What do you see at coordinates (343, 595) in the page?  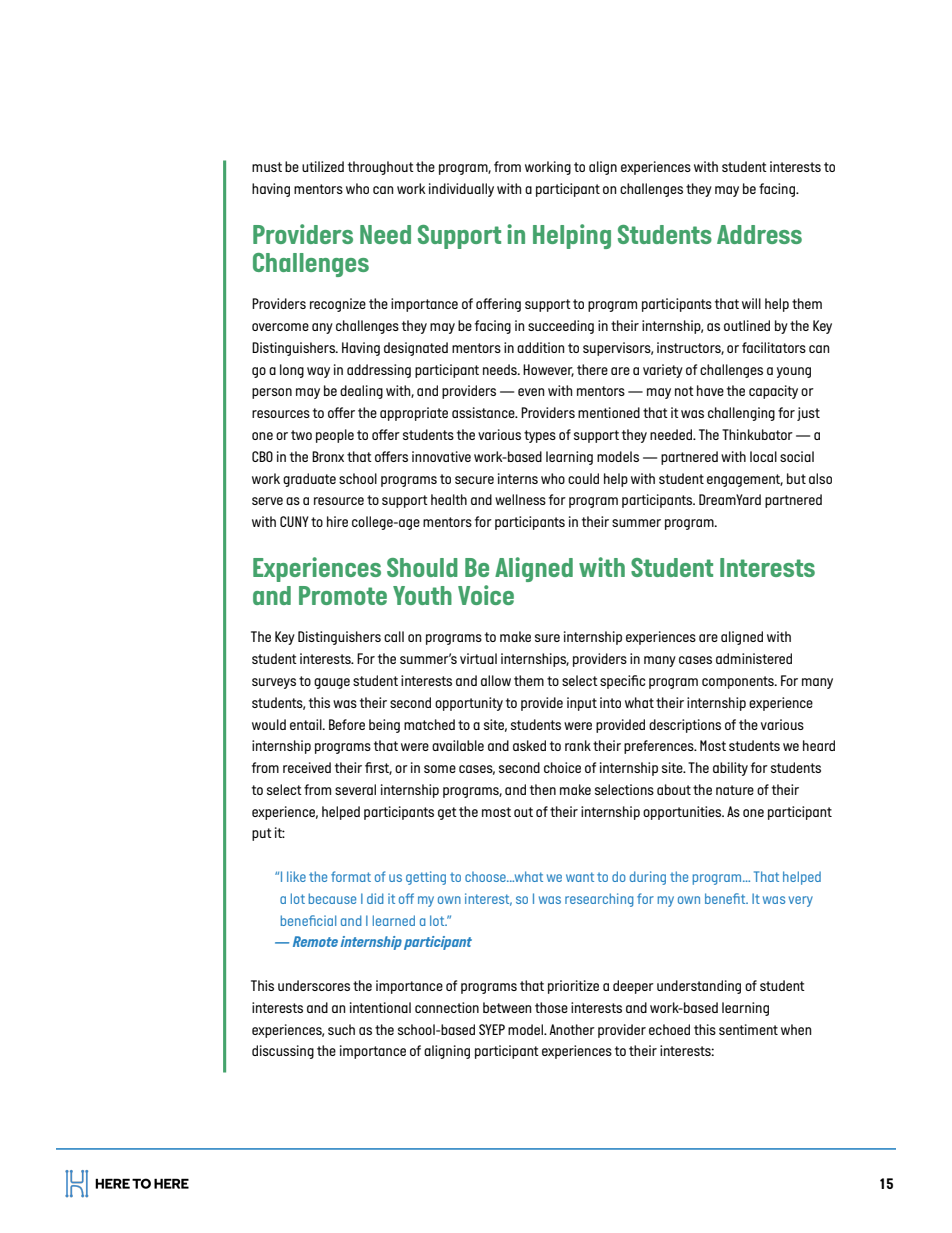 I see `Promote` at bounding box center [343, 595].
